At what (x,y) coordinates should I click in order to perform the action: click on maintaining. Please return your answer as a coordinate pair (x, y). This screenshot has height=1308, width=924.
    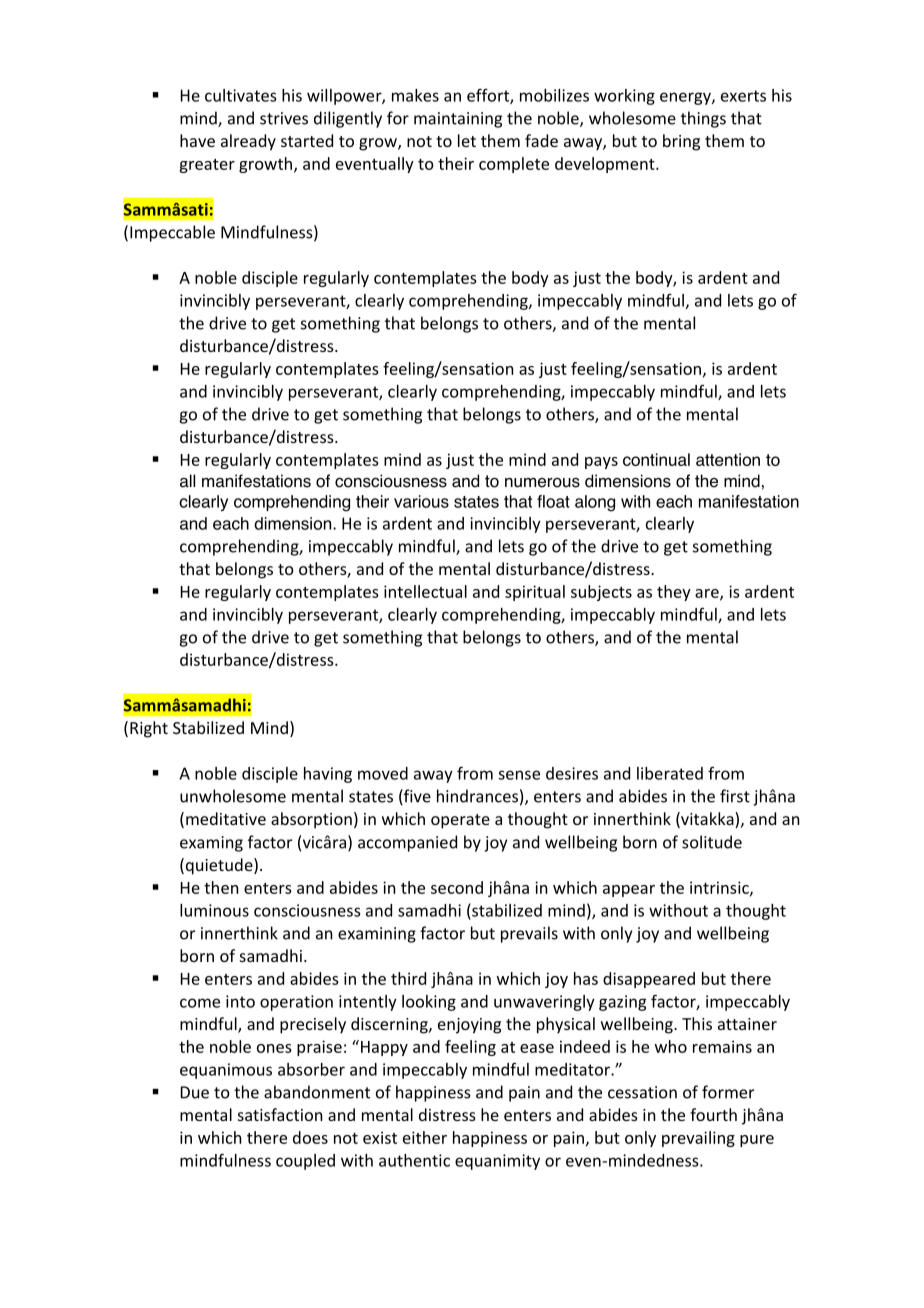
    Looking at the image, I should click on (458, 120).
